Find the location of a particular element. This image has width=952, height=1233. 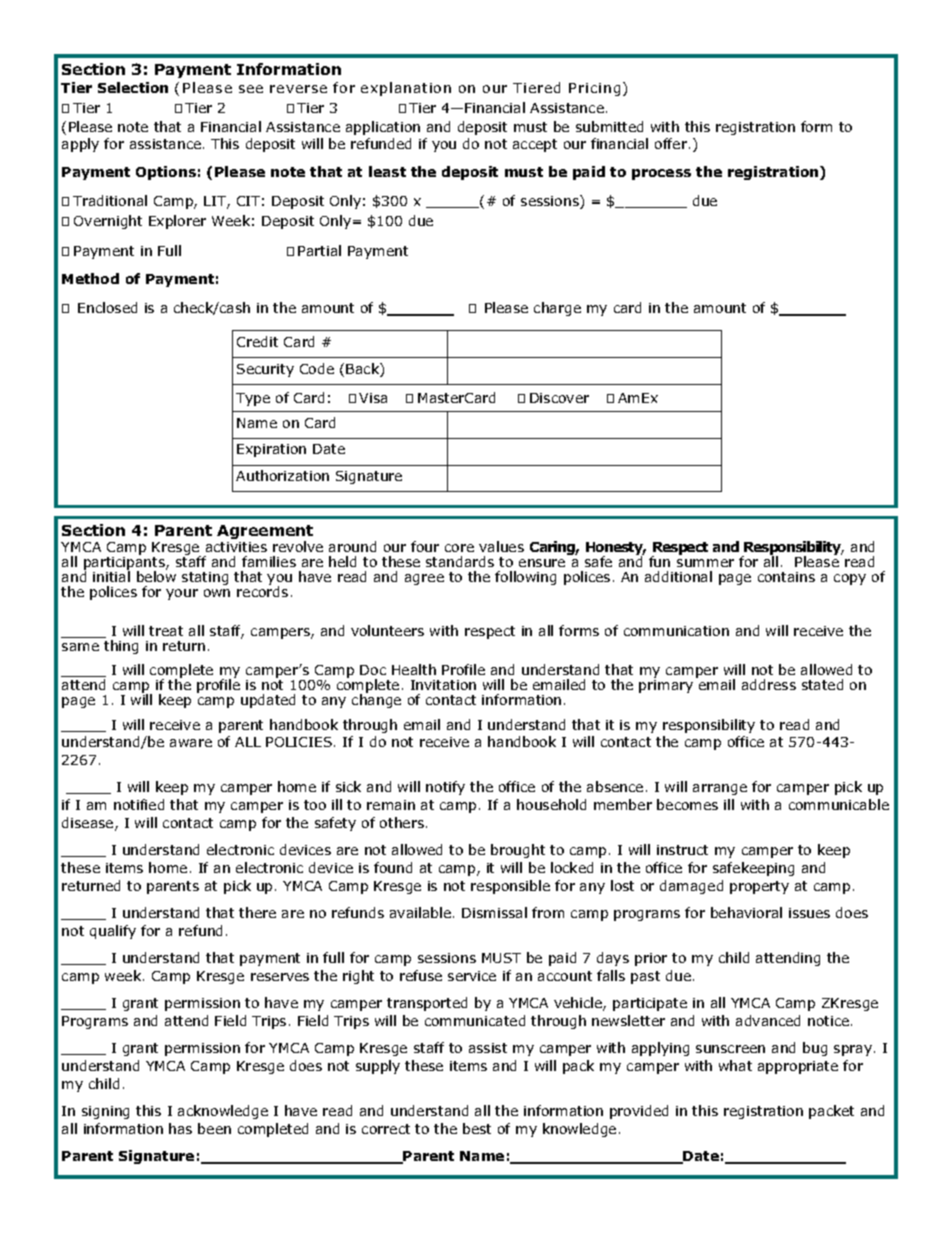

aware is located at coordinates (191, 743).
